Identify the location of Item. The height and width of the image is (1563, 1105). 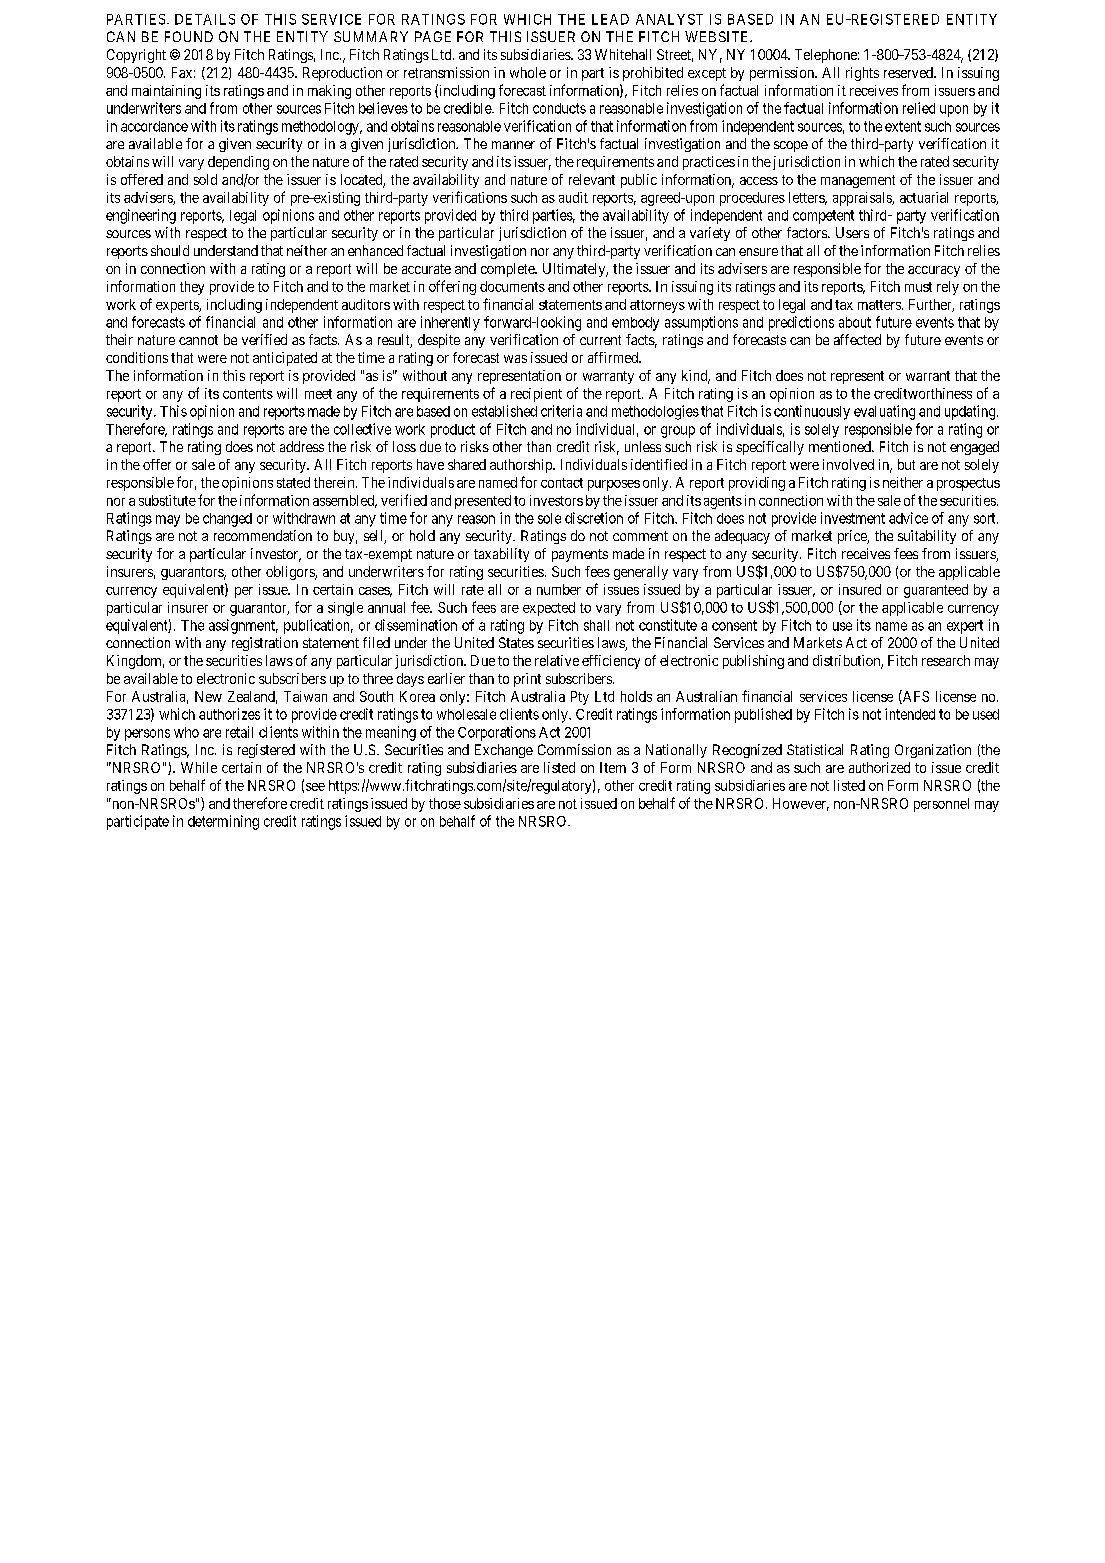
(613, 767).
